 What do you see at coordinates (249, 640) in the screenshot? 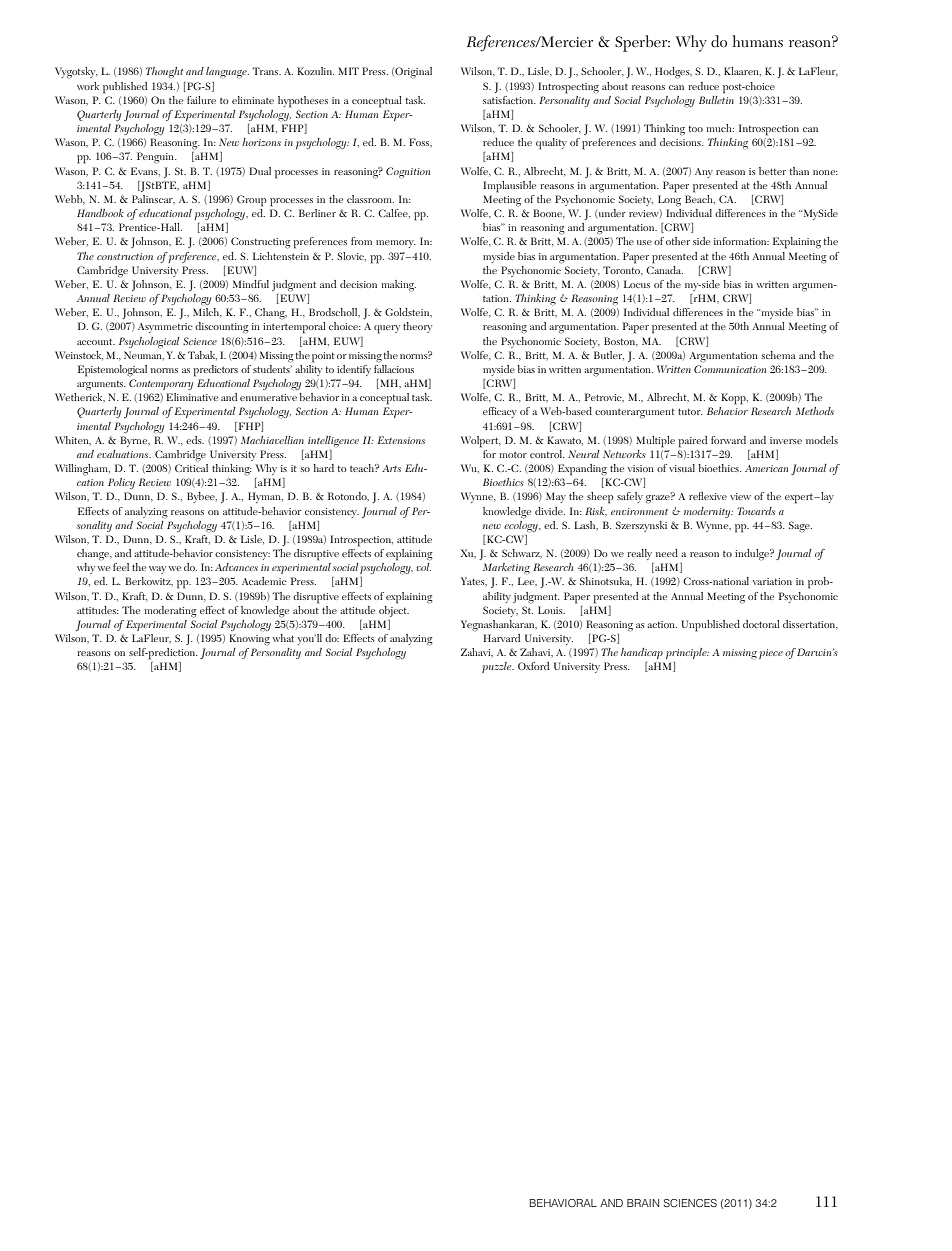
I see `Knowing` at bounding box center [249, 640].
